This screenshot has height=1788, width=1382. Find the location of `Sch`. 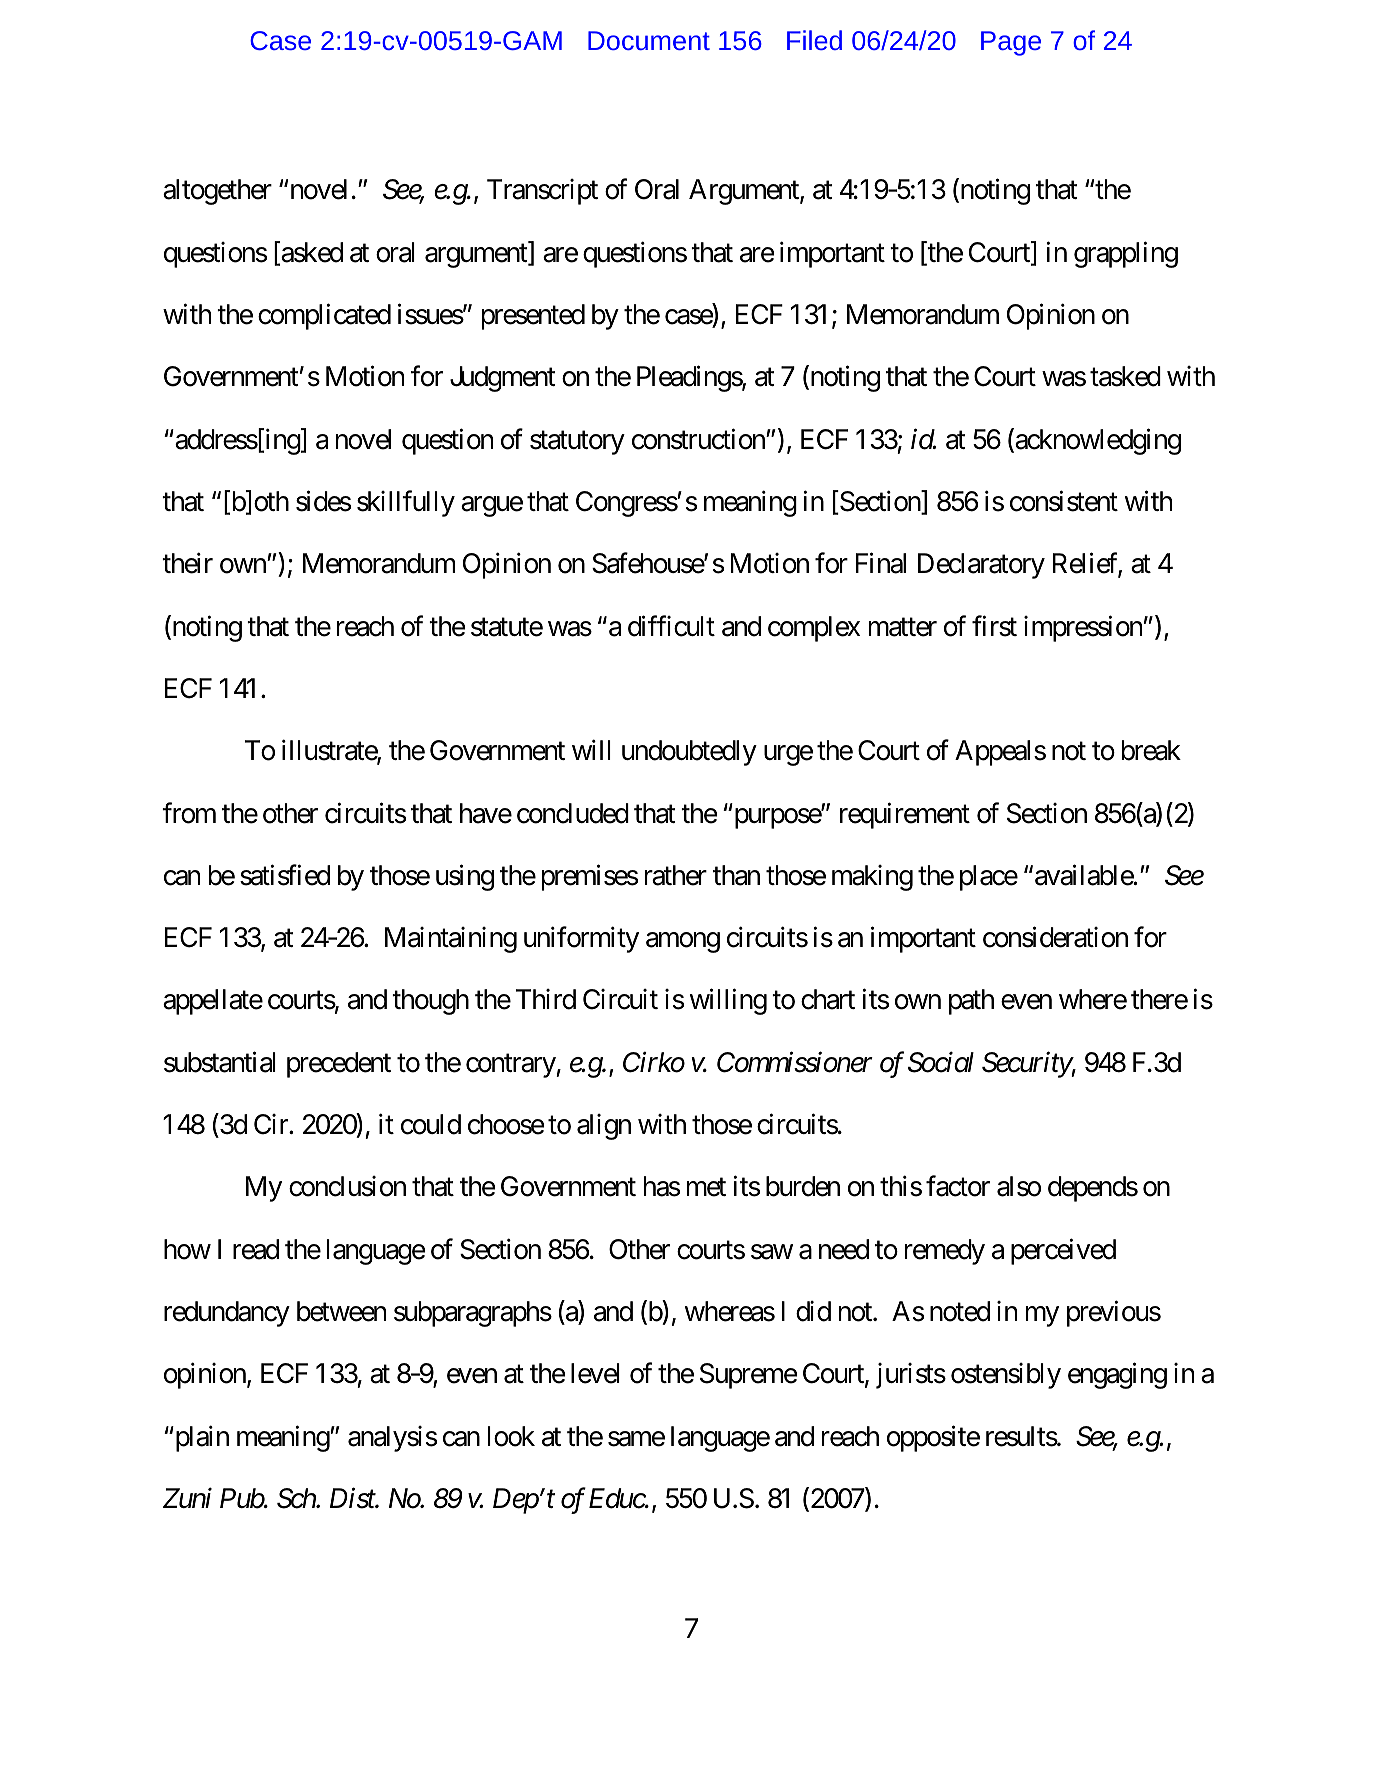

Sch is located at coordinates (297, 1498).
